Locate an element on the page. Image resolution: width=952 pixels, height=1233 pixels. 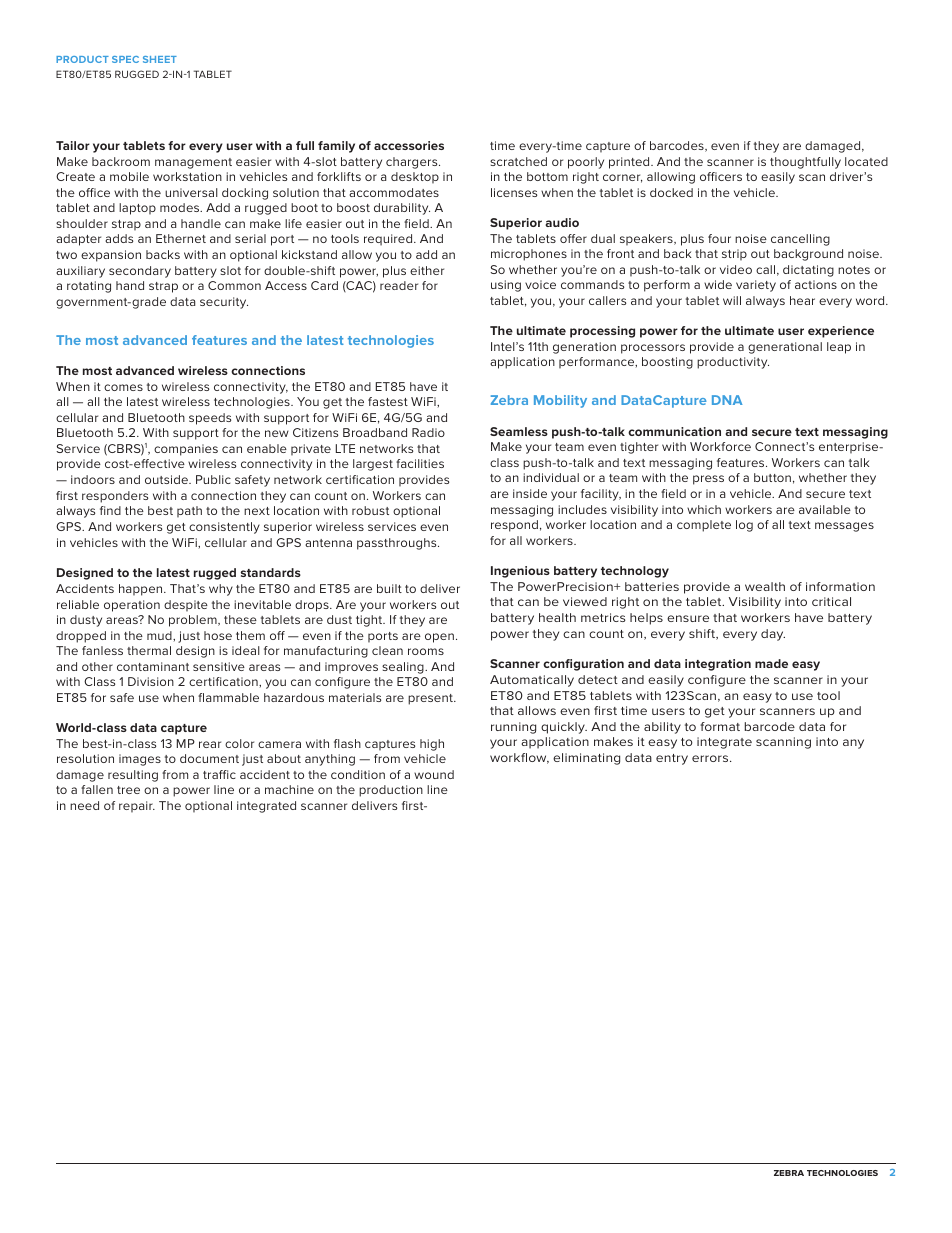
consistently is located at coordinates (224, 528).
